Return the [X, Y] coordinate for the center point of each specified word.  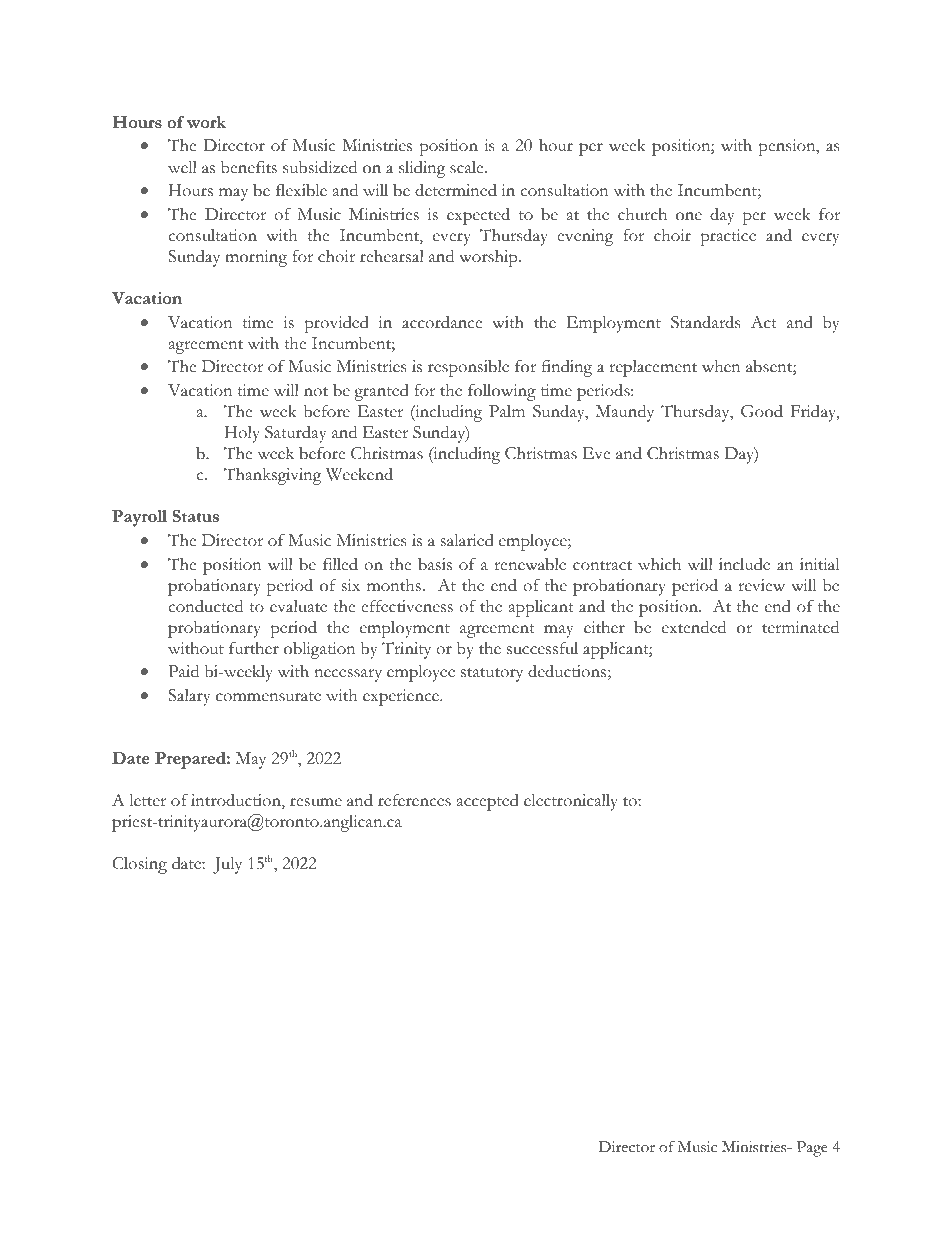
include [744, 564]
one [689, 216]
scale [468, 167]
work [206, 122]
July [227, 865]
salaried [467, 540]
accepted [488, 802]
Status [195, 516]
